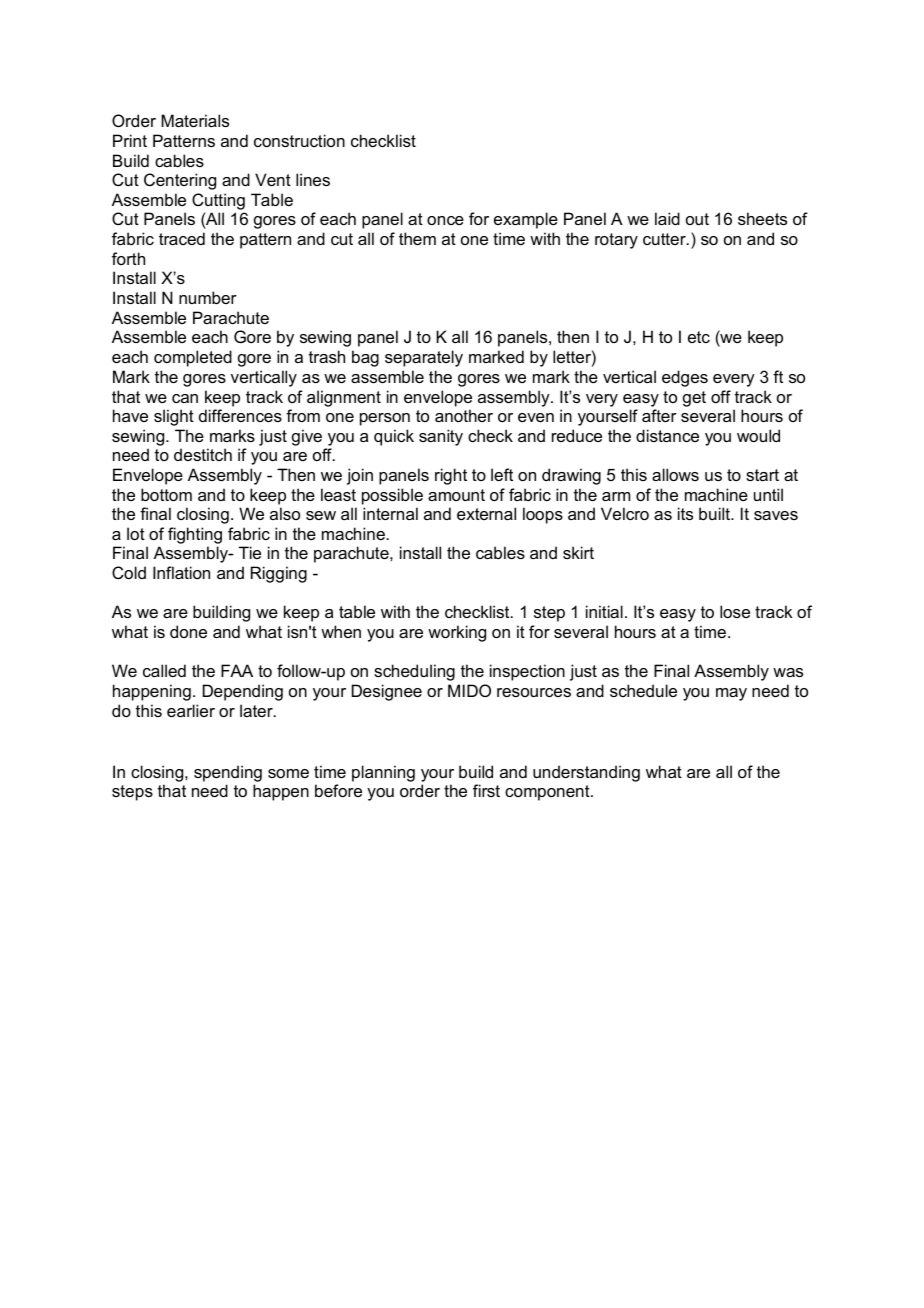  I want to click on built, so click(715, 513).
